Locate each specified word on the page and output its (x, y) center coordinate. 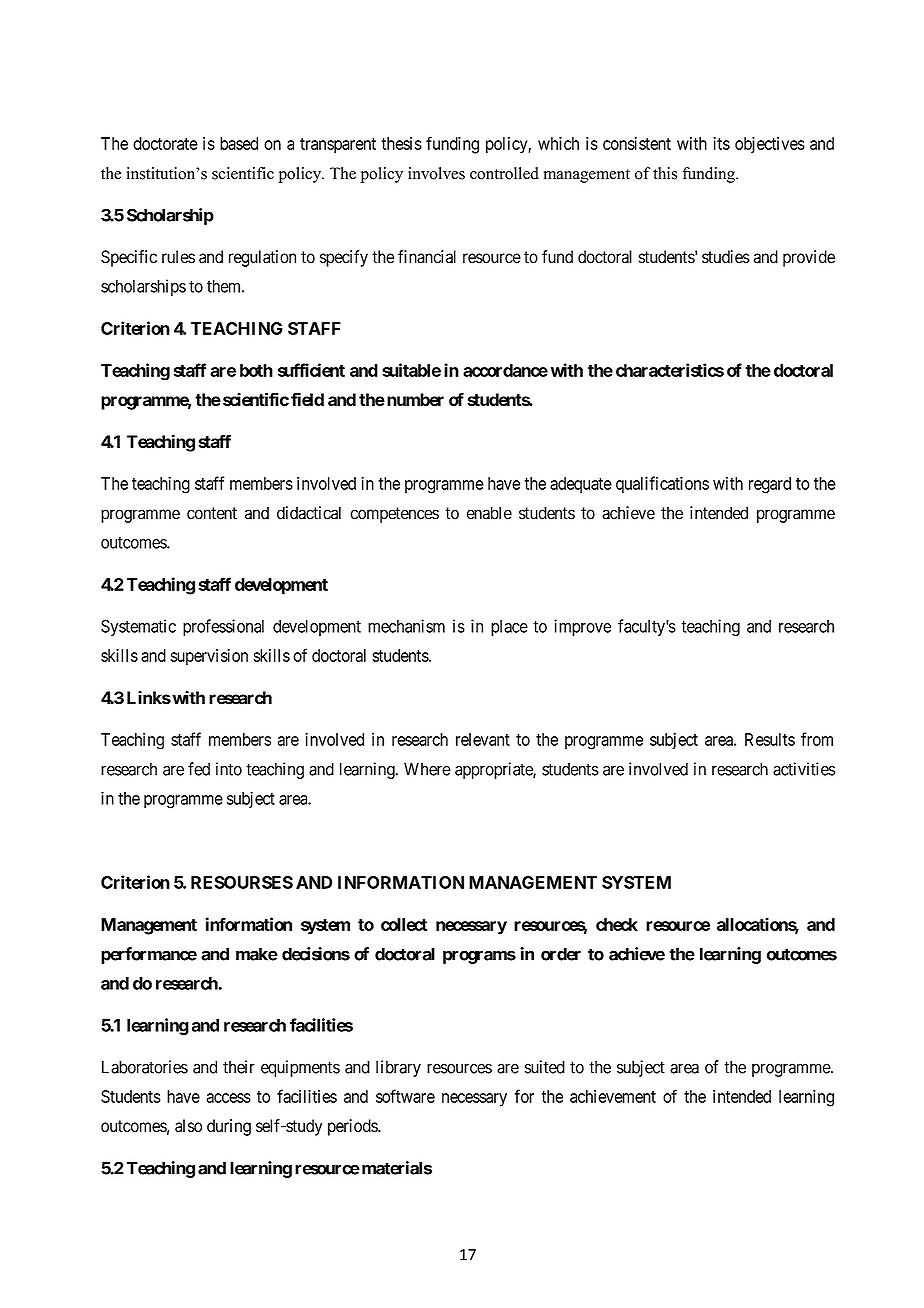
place (509, 628)
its (721, 143)
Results (770, 739)
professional (223, 627)
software (405, 1096)
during (229, 1127)
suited (544, 1067)
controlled (504, 173)
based (239, 143)
